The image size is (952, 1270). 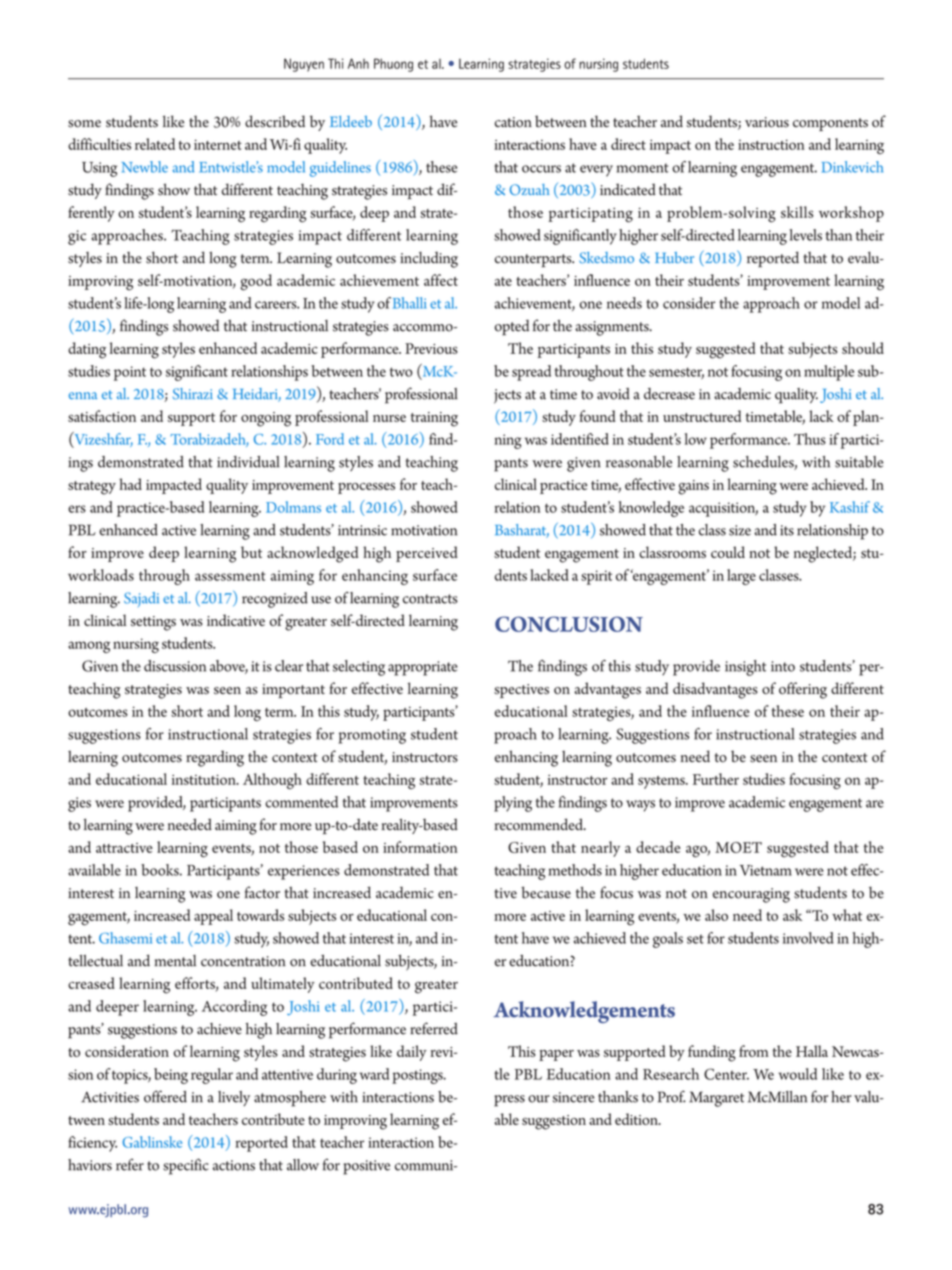 I want to click on related, so click(x=155, y=144).
